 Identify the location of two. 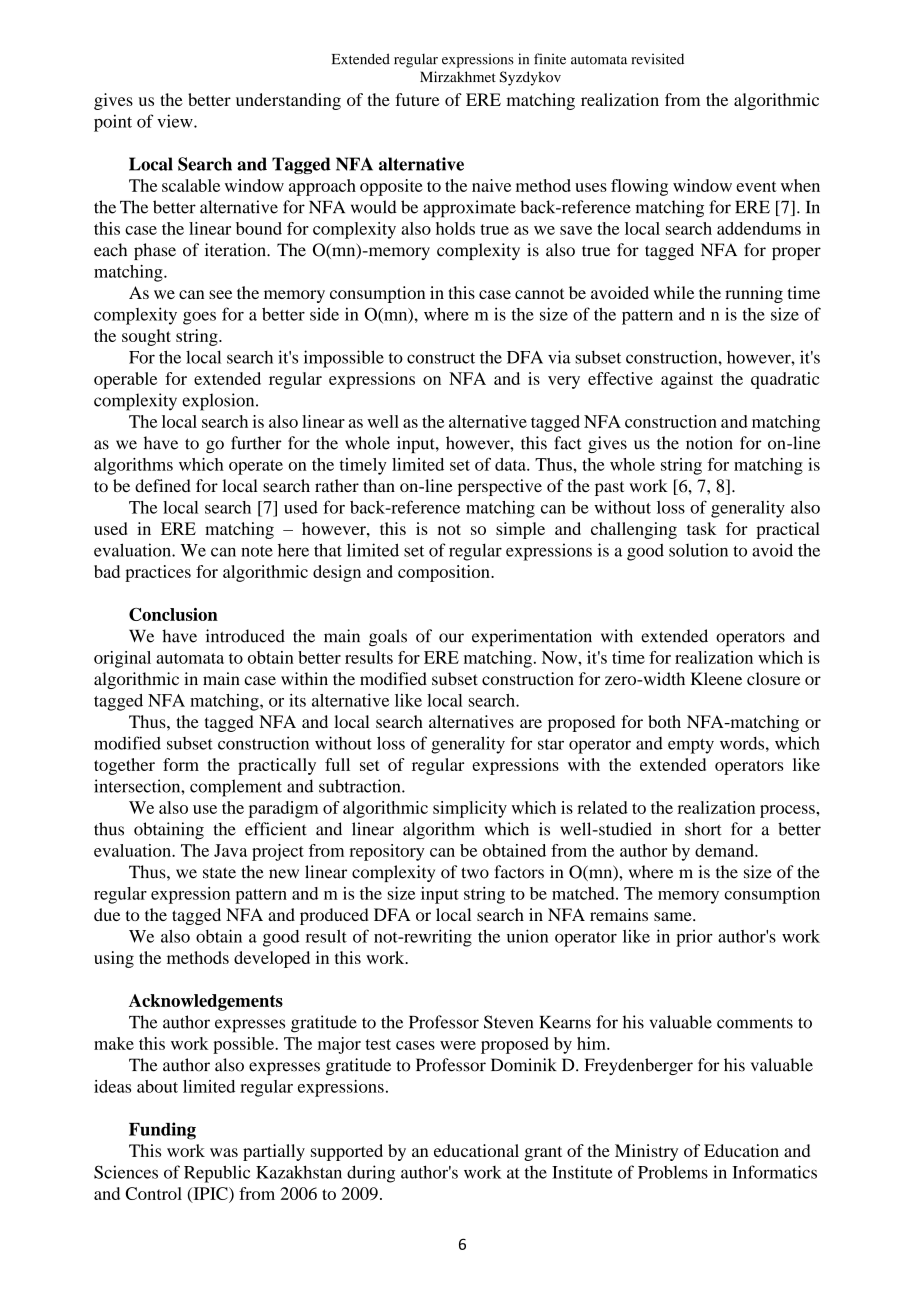
(475, 873).
